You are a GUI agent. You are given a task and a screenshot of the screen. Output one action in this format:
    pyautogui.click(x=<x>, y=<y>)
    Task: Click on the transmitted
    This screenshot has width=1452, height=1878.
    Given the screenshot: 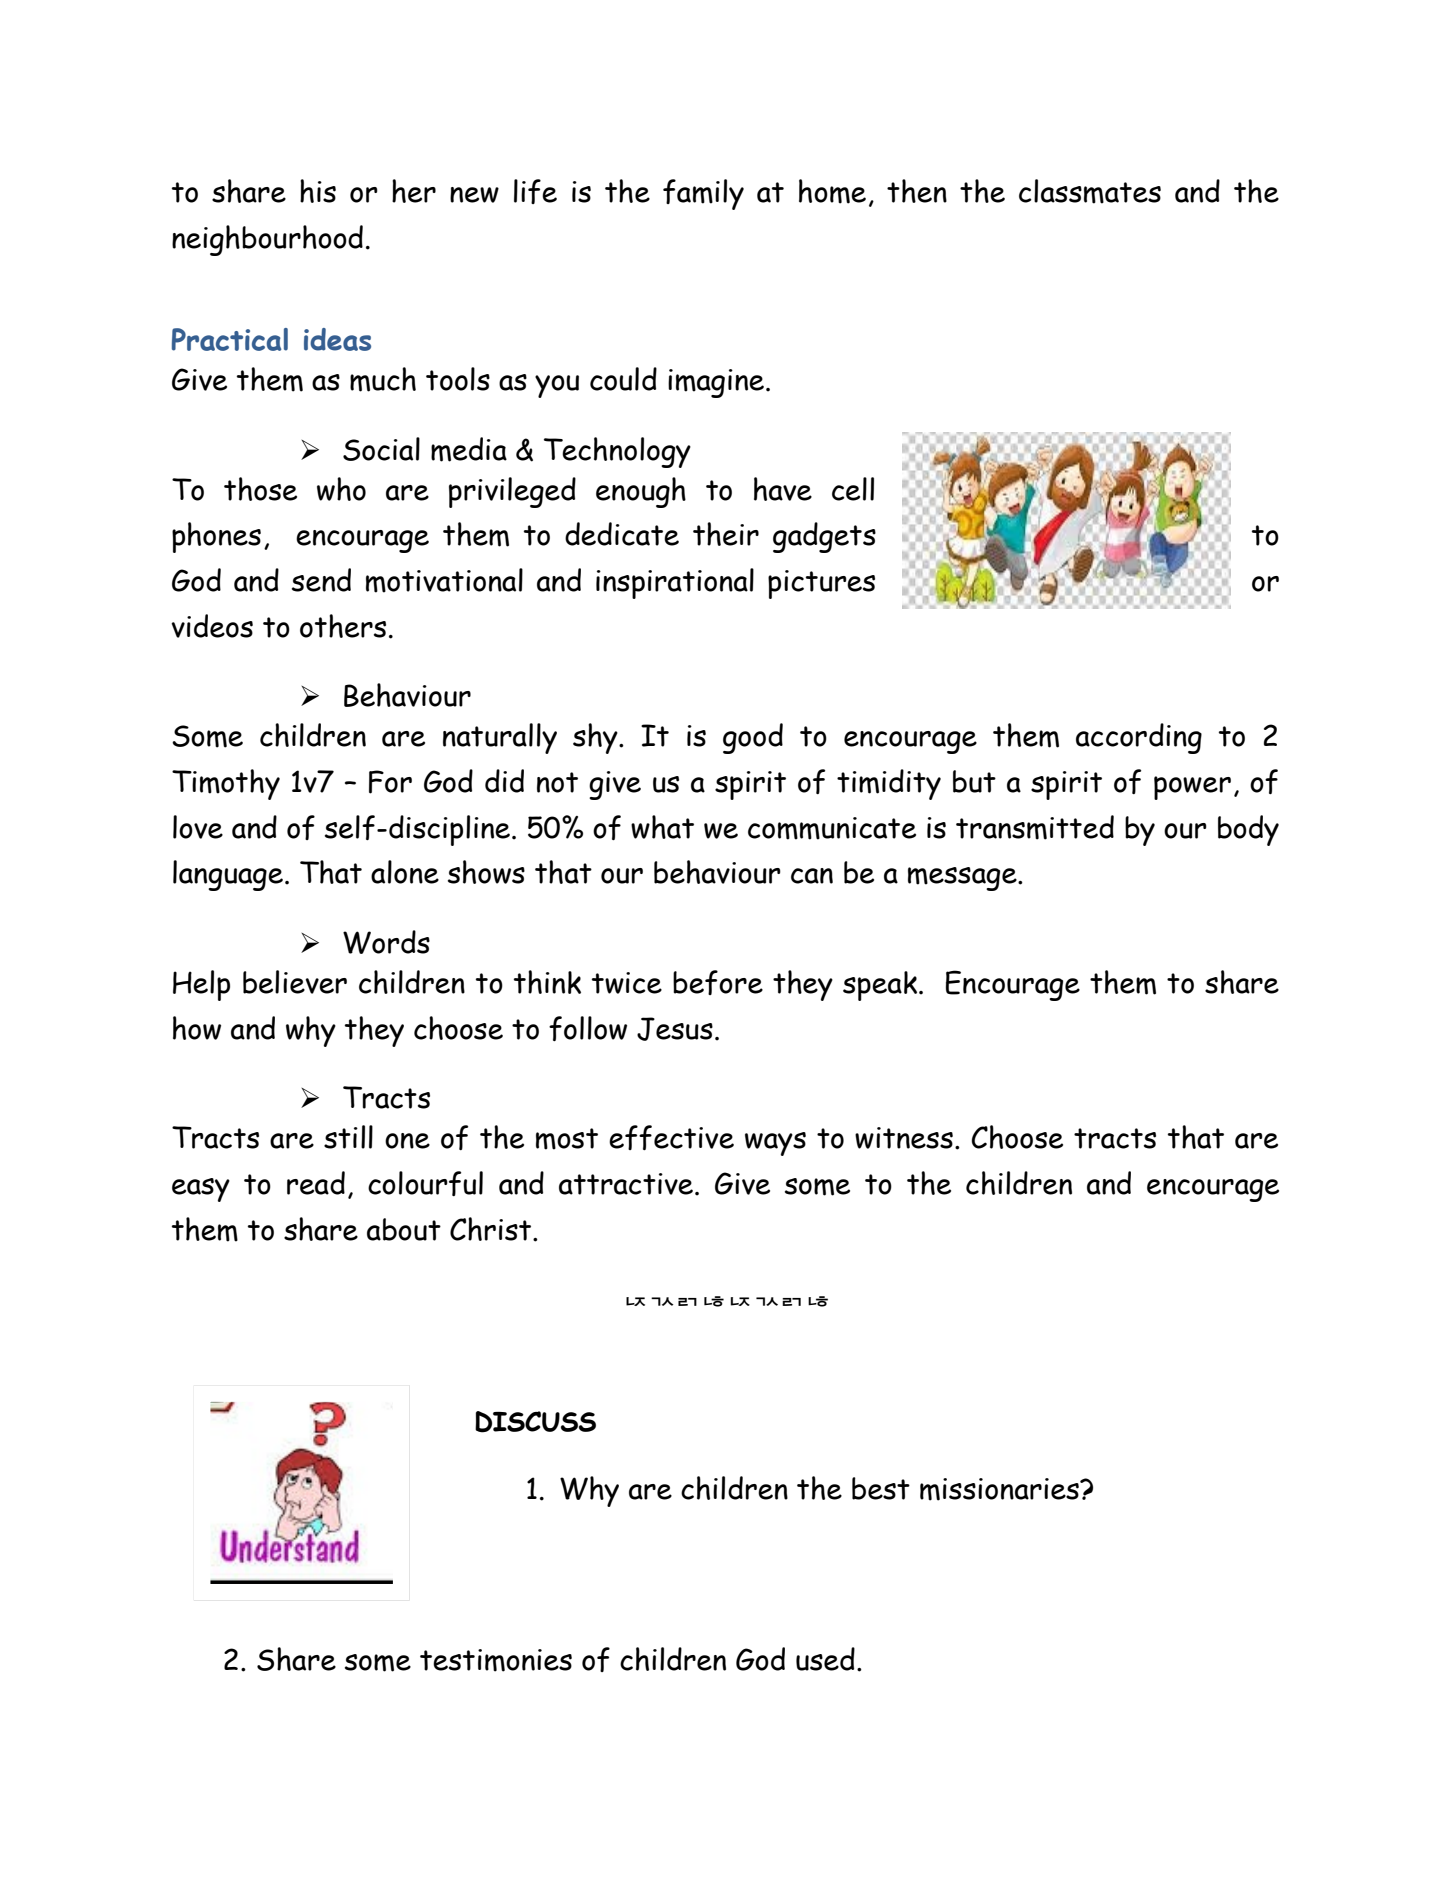 What is the action you would take?
    pyautogui.click(x=1035, y=827)
